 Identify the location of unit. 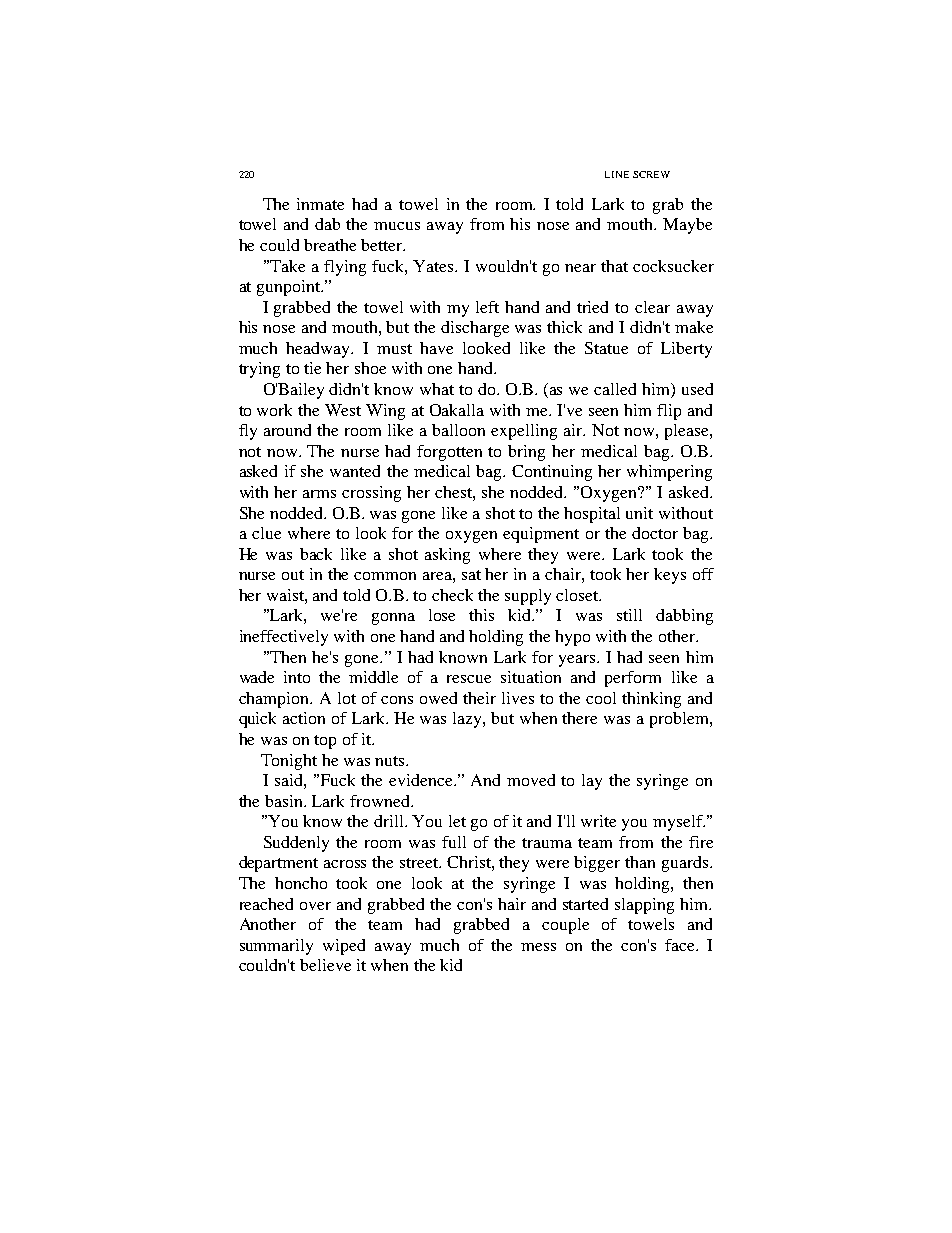
(639, 513).
